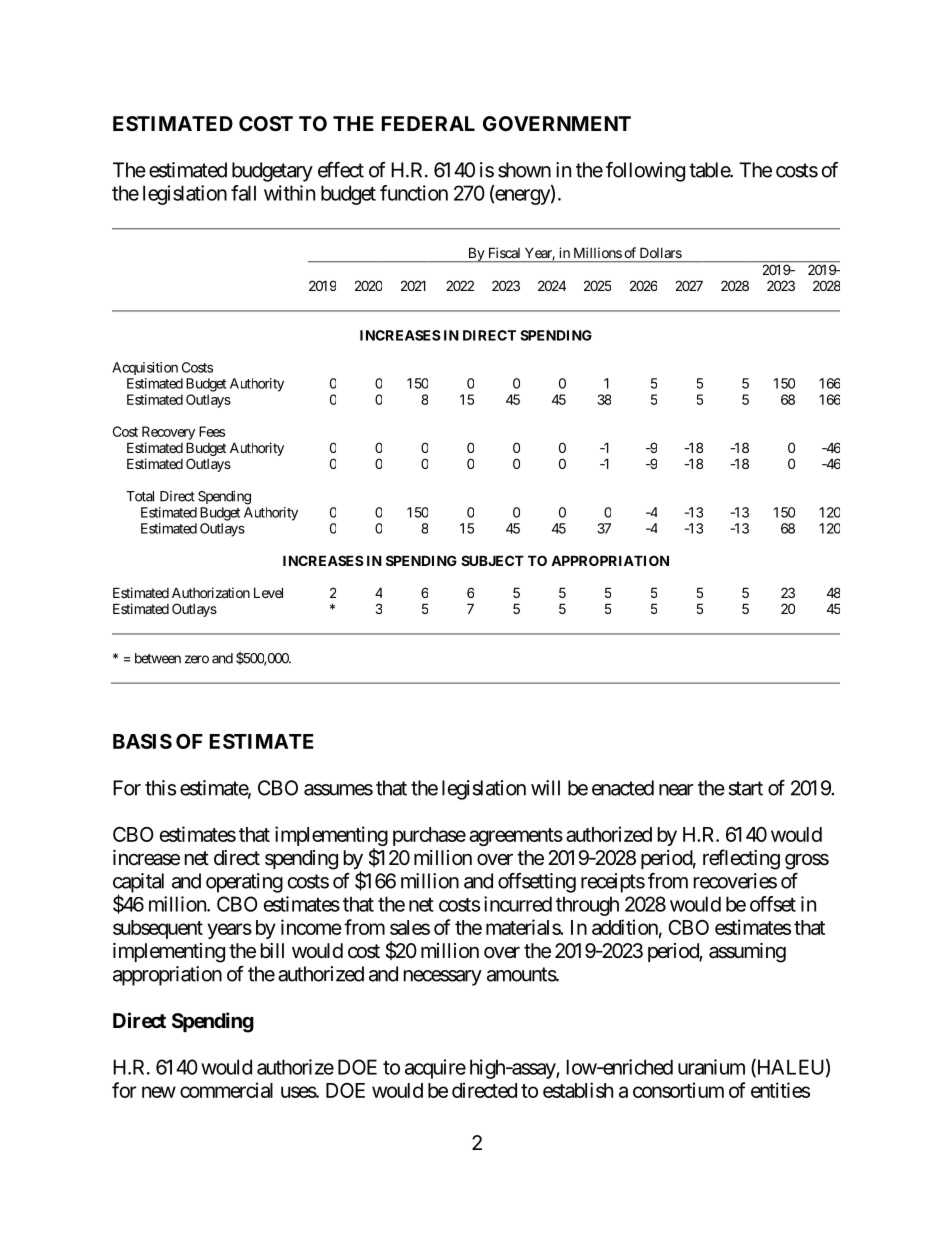  I want to click on commercial, so click(226, 1090).
